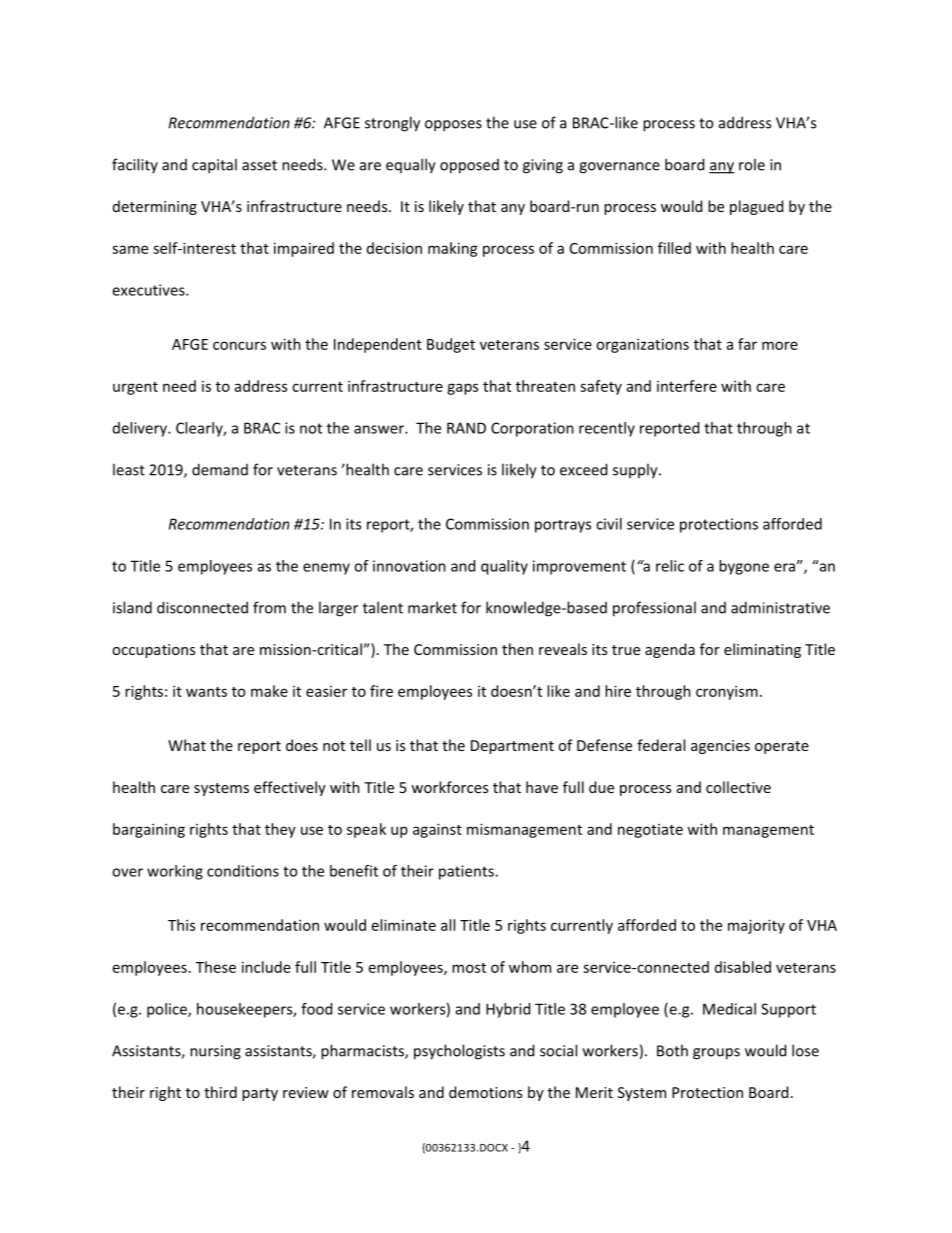 Image resolution: width=952 pixels, height=1233 pixels. Describe the element at coordinates (432, 607) in the screenshot. I see `market` at that location.
